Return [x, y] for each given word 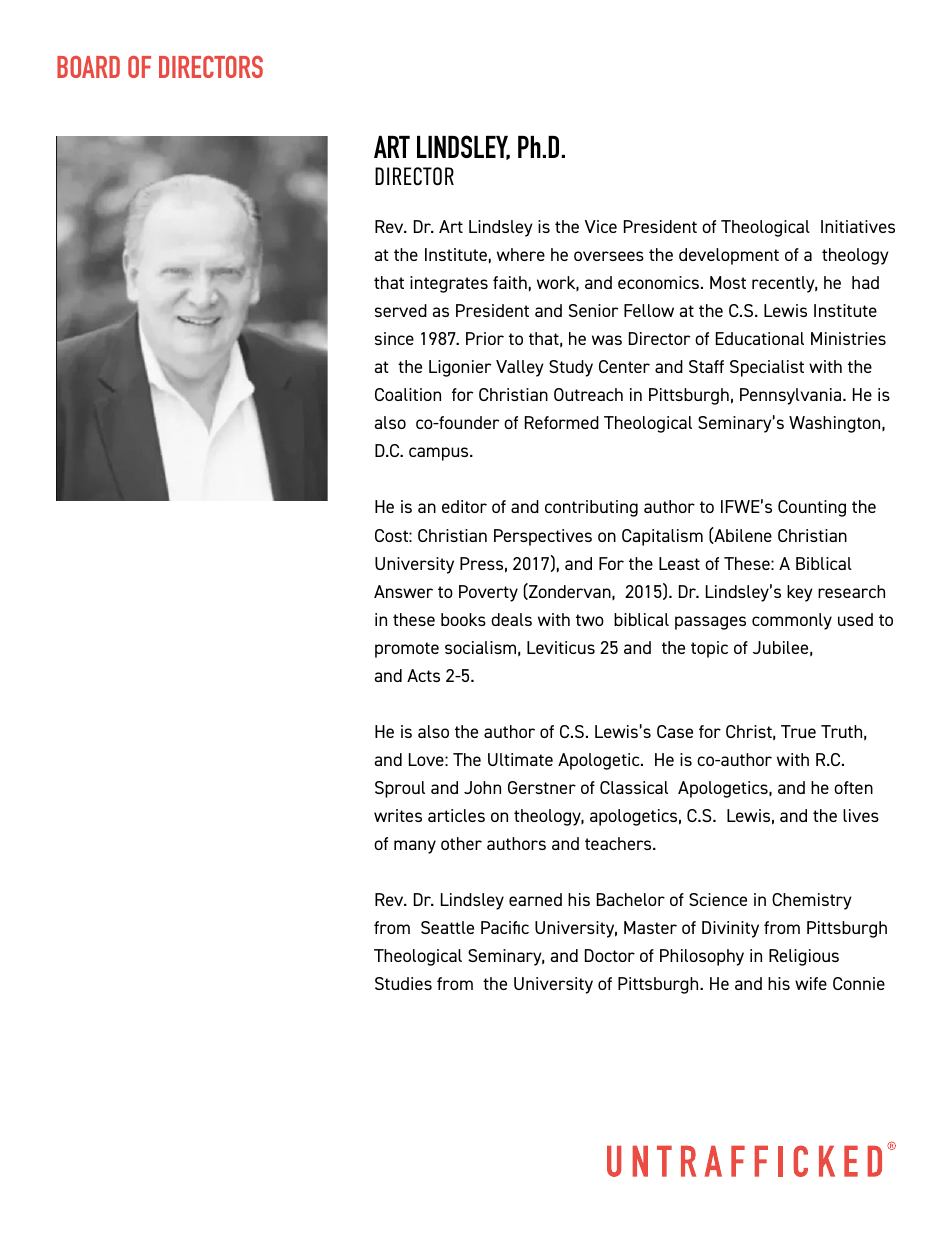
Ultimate [520, 759]
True [798, 731]
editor [464, 506]
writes [398, 815]
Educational [760, 338]
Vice [601, 226]
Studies [403, 983]
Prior [485, 338]
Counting [812, 508]
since [394, 338]
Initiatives [858, 226]
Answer [403, 591]
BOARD [88, 67]
